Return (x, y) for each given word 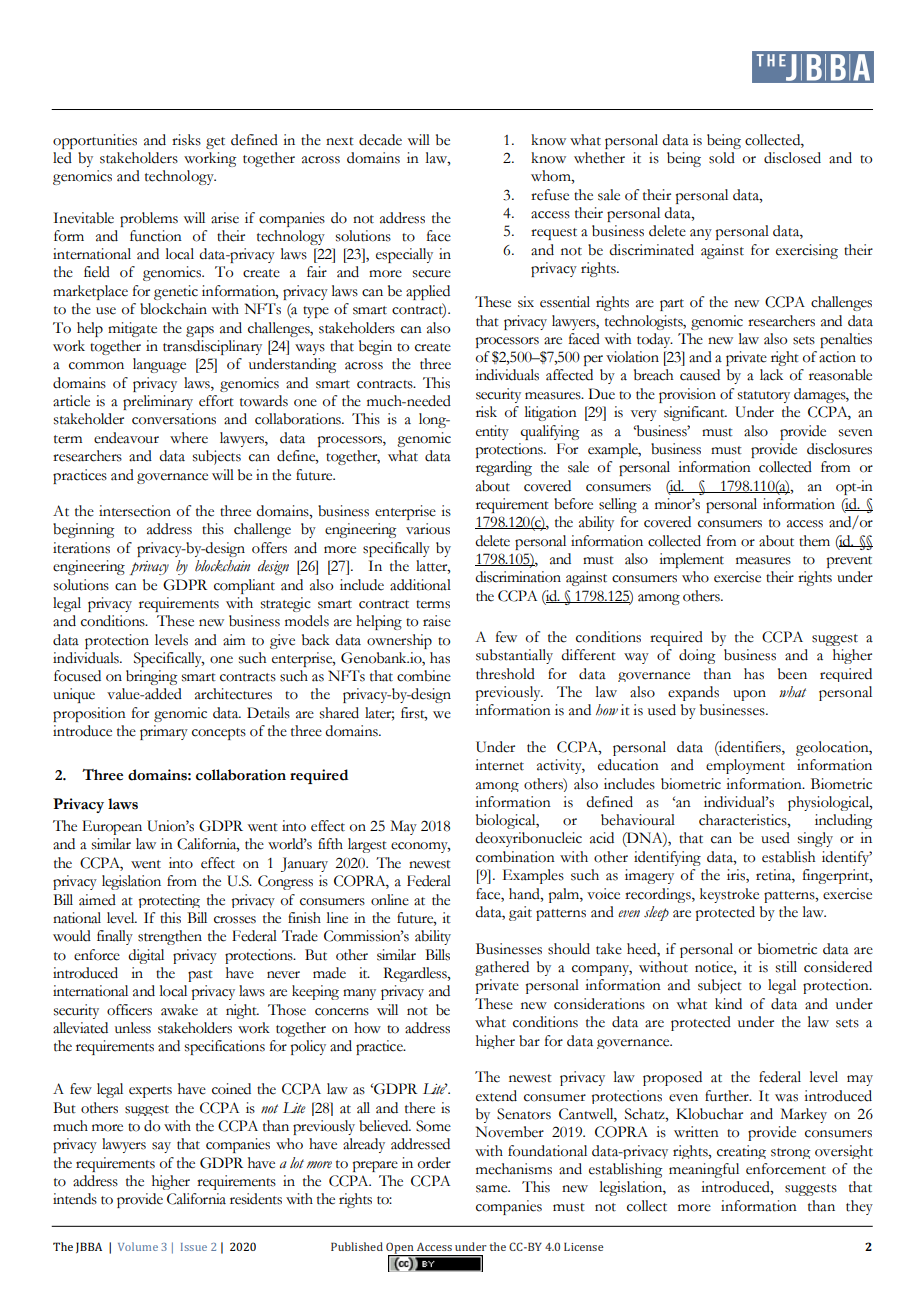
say (161, 1147)
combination (515, 857)
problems (149, 219)
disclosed (792, 158)
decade (380, 140)
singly (815, 839)
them (814, 541)
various (428, 529)
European (112, 827)
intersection (135, 511)
